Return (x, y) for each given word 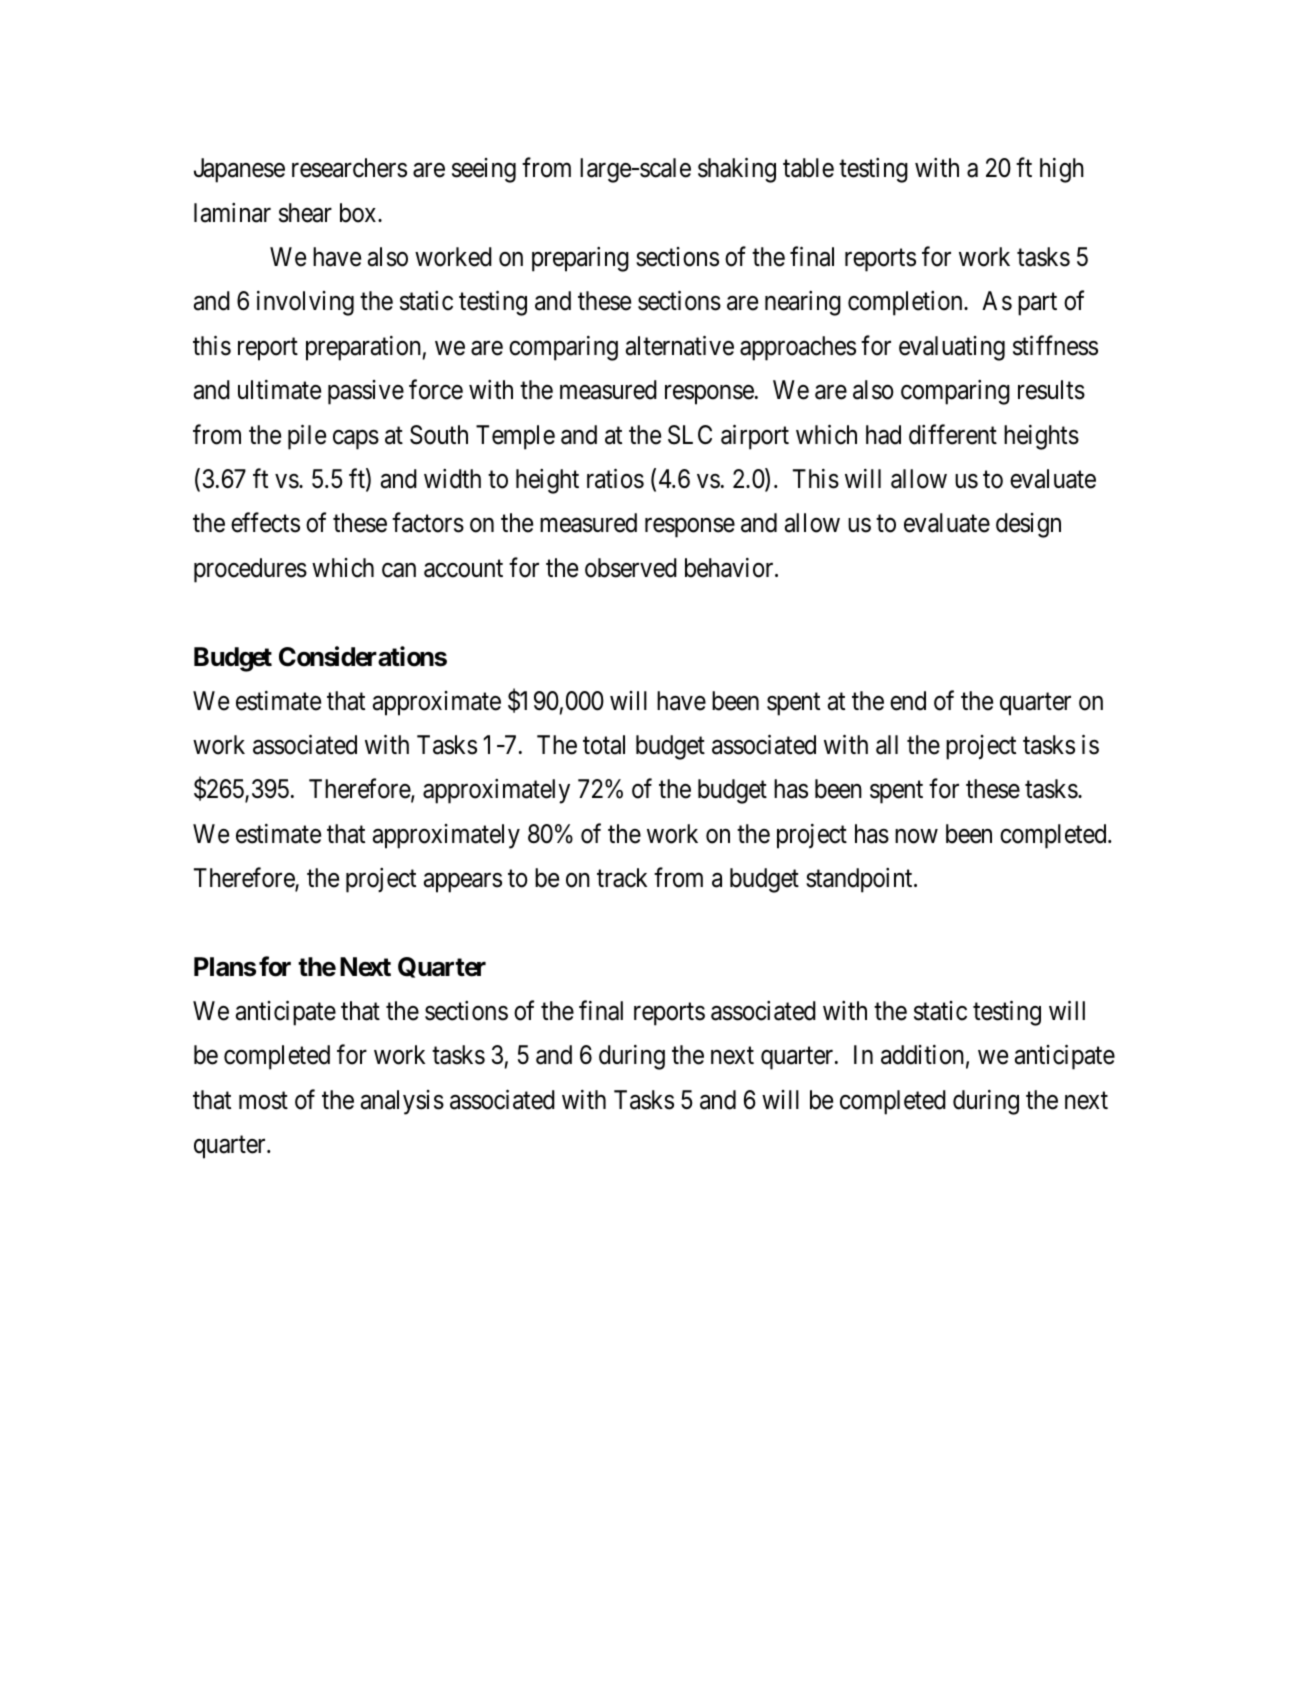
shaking (737, 170)
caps (356, 440)
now (916, 836)
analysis (402, 1102)
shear (305, 213)
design (1028, 525)
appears (463, 883)
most (263, 1101)
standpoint (860, 880)
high (1062, 170)
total (604, 745)
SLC (690, 435)
